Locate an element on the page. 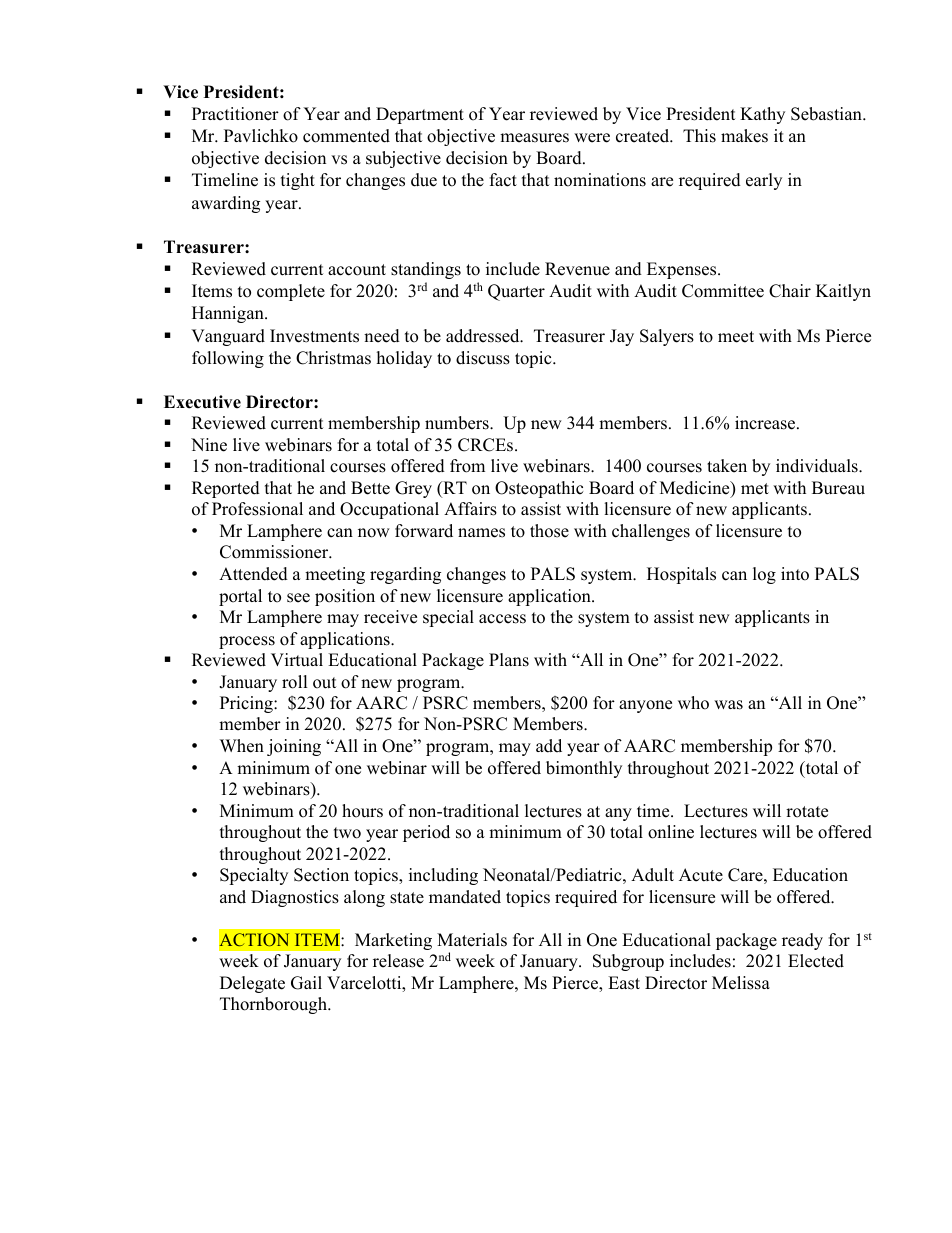 The width and height of the image is (952, 1233). Materials is located at coordinates (472, 940).
